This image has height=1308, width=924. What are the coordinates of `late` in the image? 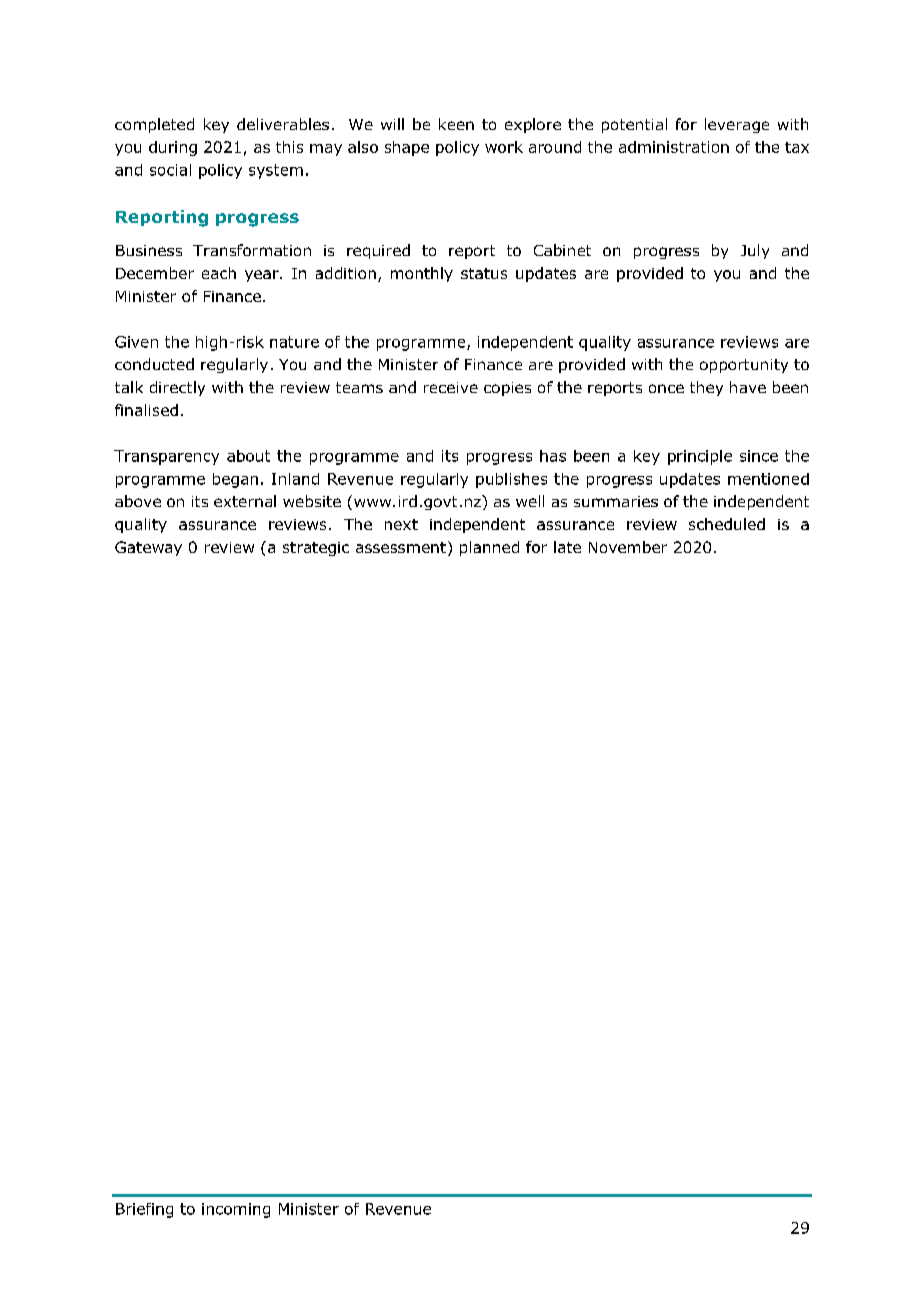 It's located at (567, 547).
